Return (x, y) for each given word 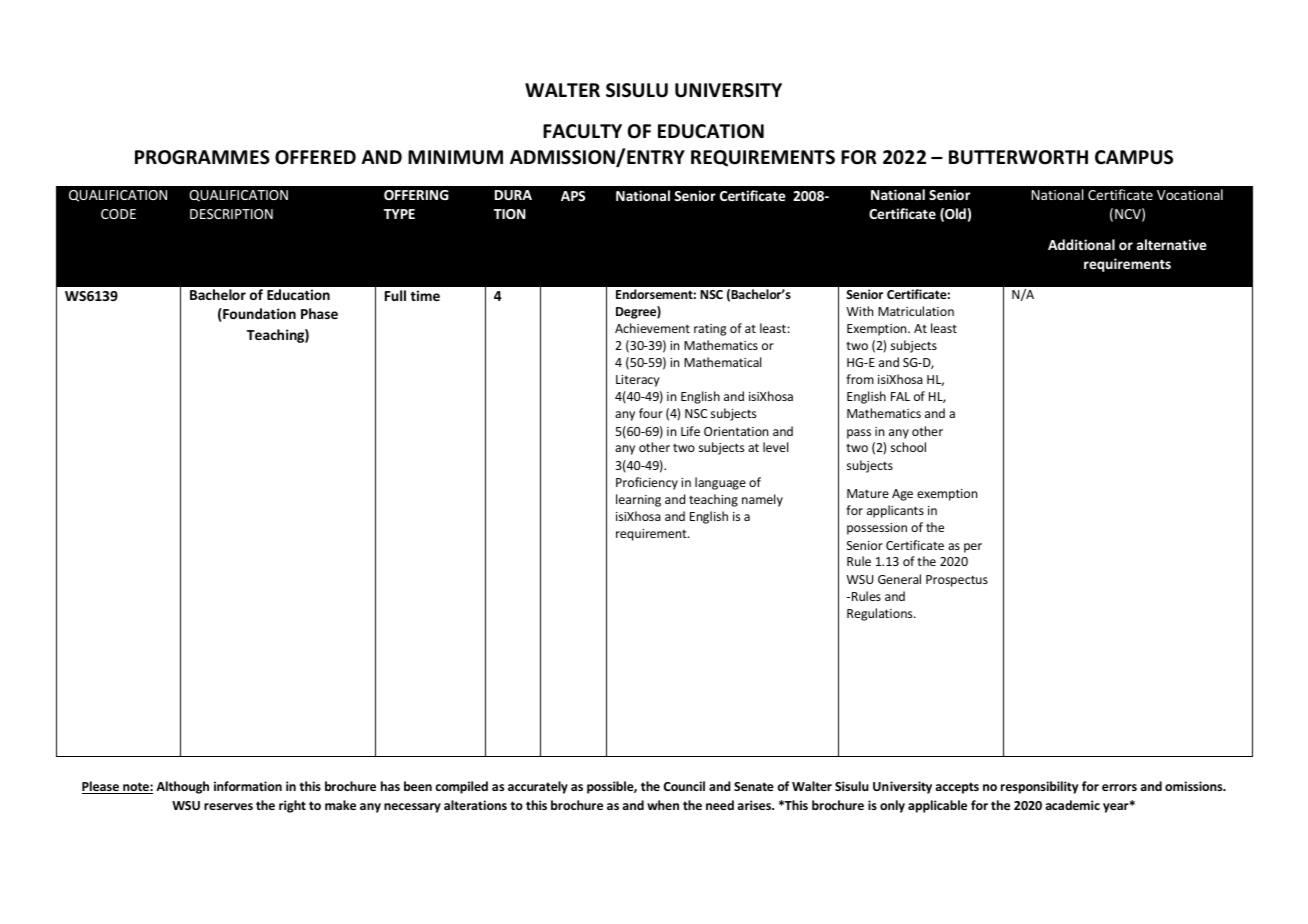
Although (182, 787)
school (908, 447)
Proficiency (647, 483)
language (720, 483)
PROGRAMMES (202, 157)
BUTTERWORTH (1018, 157)
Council (684, 786)
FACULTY (582, 131)
